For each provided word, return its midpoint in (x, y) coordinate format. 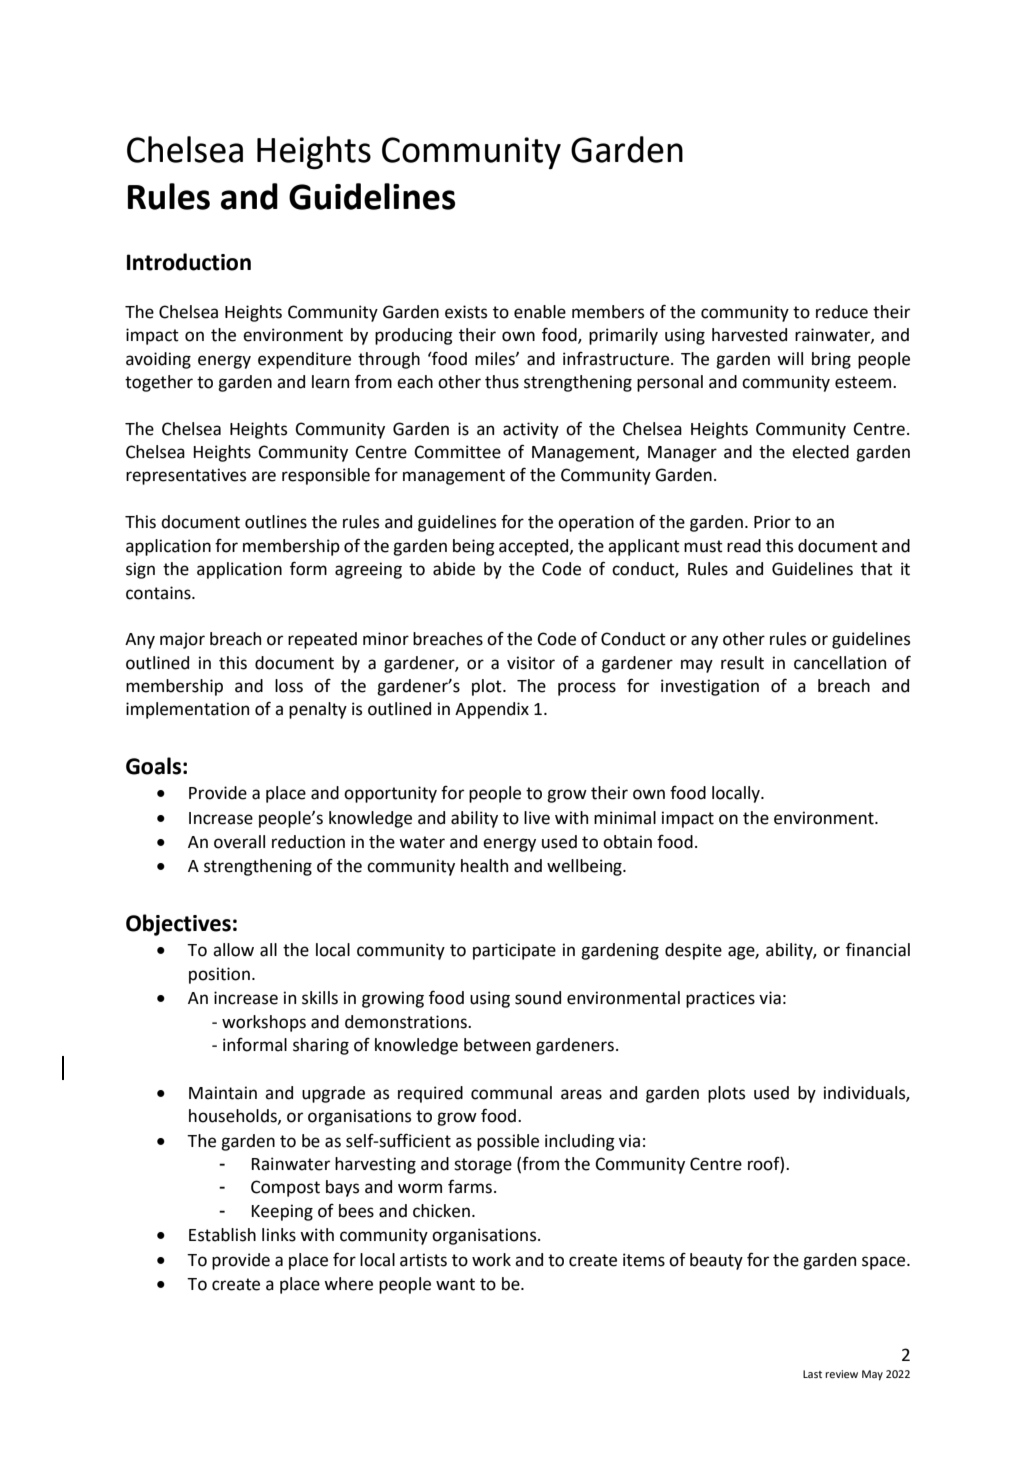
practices (720, 999)
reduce (842, 312)
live (537, 818)
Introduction (189, 262)
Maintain (223, 1093)
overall (239, 842)
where (348, 1284)
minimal (625, 818)
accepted (535, 547)
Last (812, 1374)
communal (511, 1093)
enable (540, 312)
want (455, 1284)
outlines (276, 522)
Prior (772, 522)
